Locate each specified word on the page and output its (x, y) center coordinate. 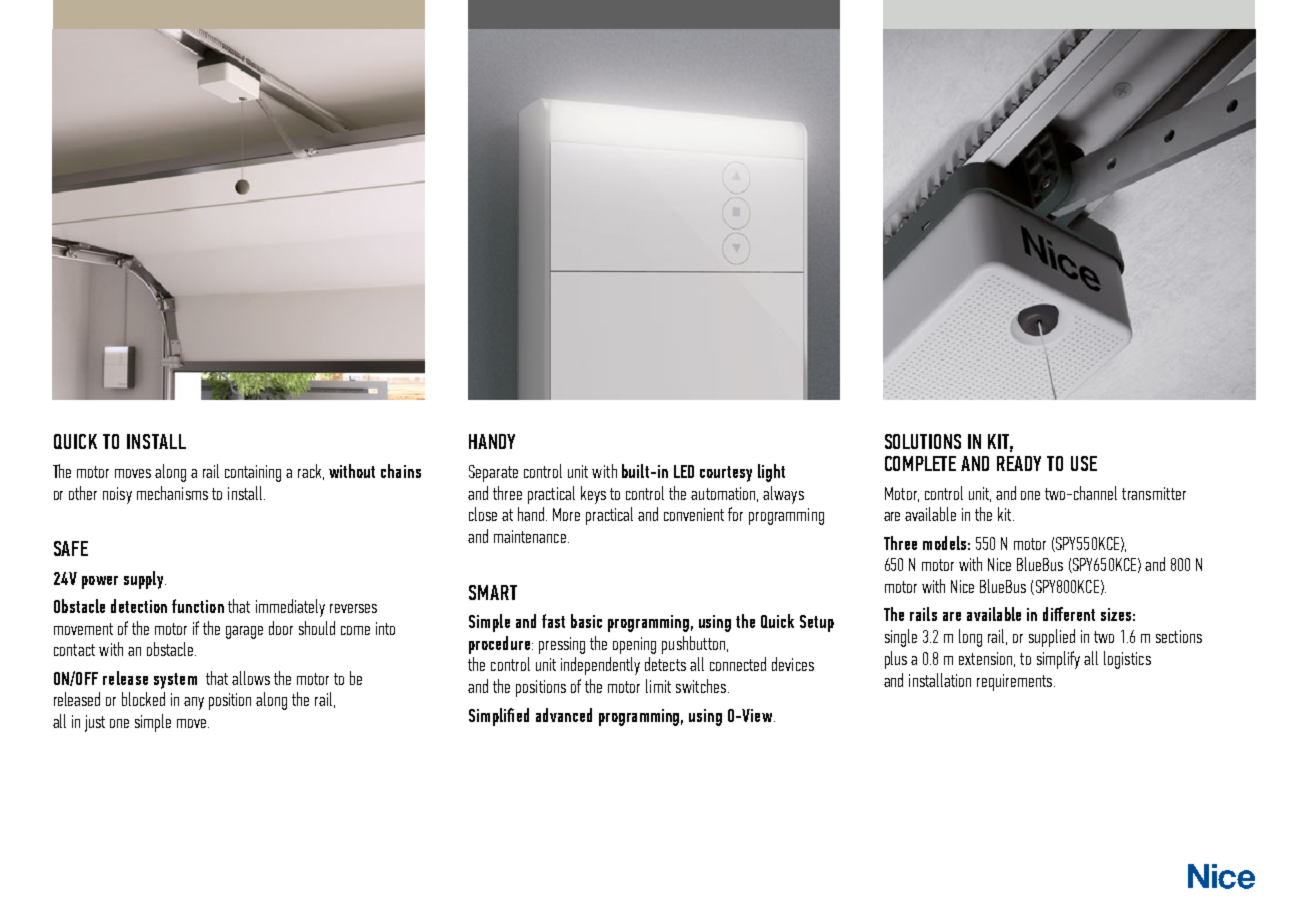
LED (684, 471)
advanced (564, 715)
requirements (1014, 682)
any (194, 703)
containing (253, 473)
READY (1019, 463)
